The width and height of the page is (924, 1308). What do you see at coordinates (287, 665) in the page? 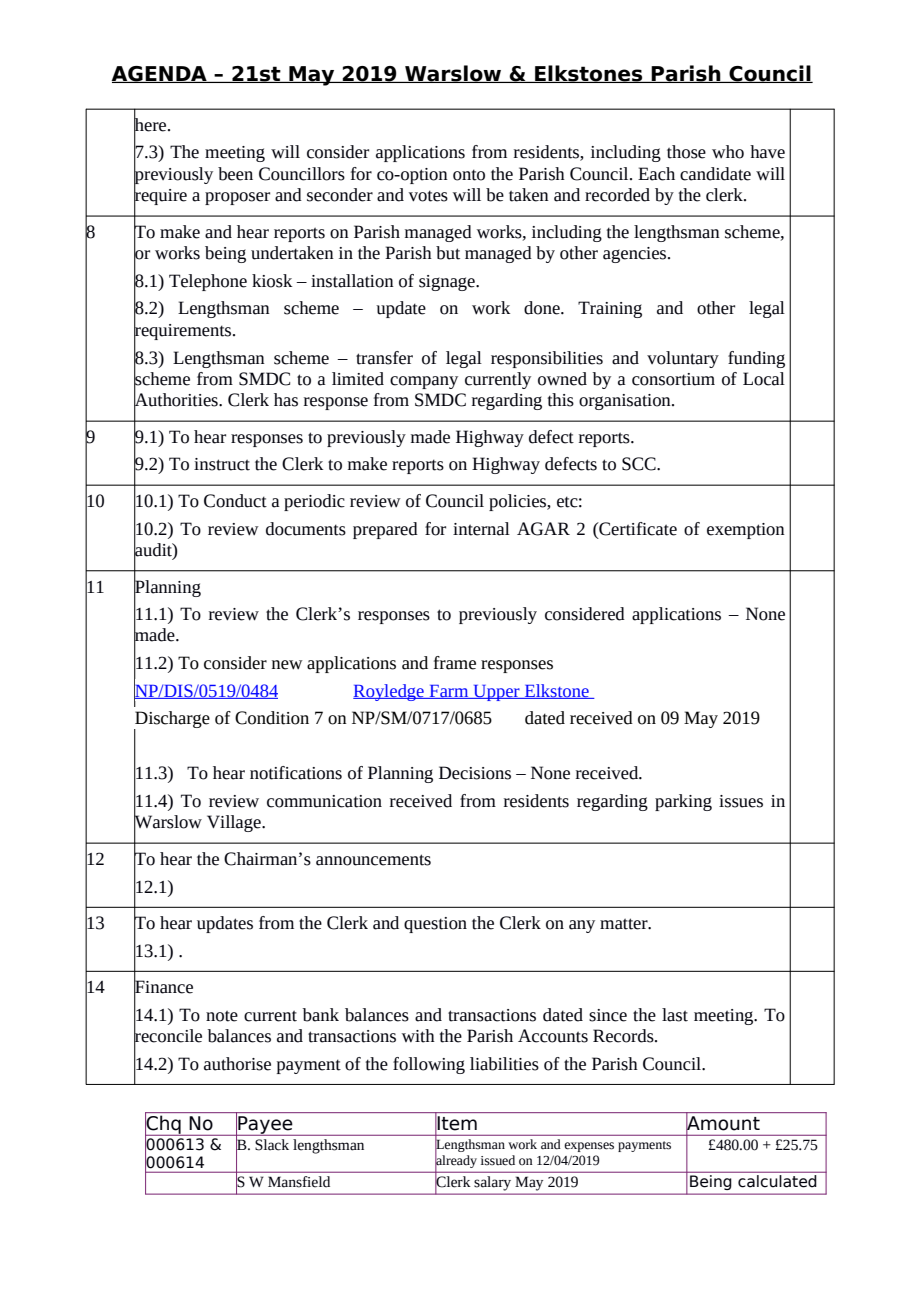
I see `new` at bounding box center [287, 665].
